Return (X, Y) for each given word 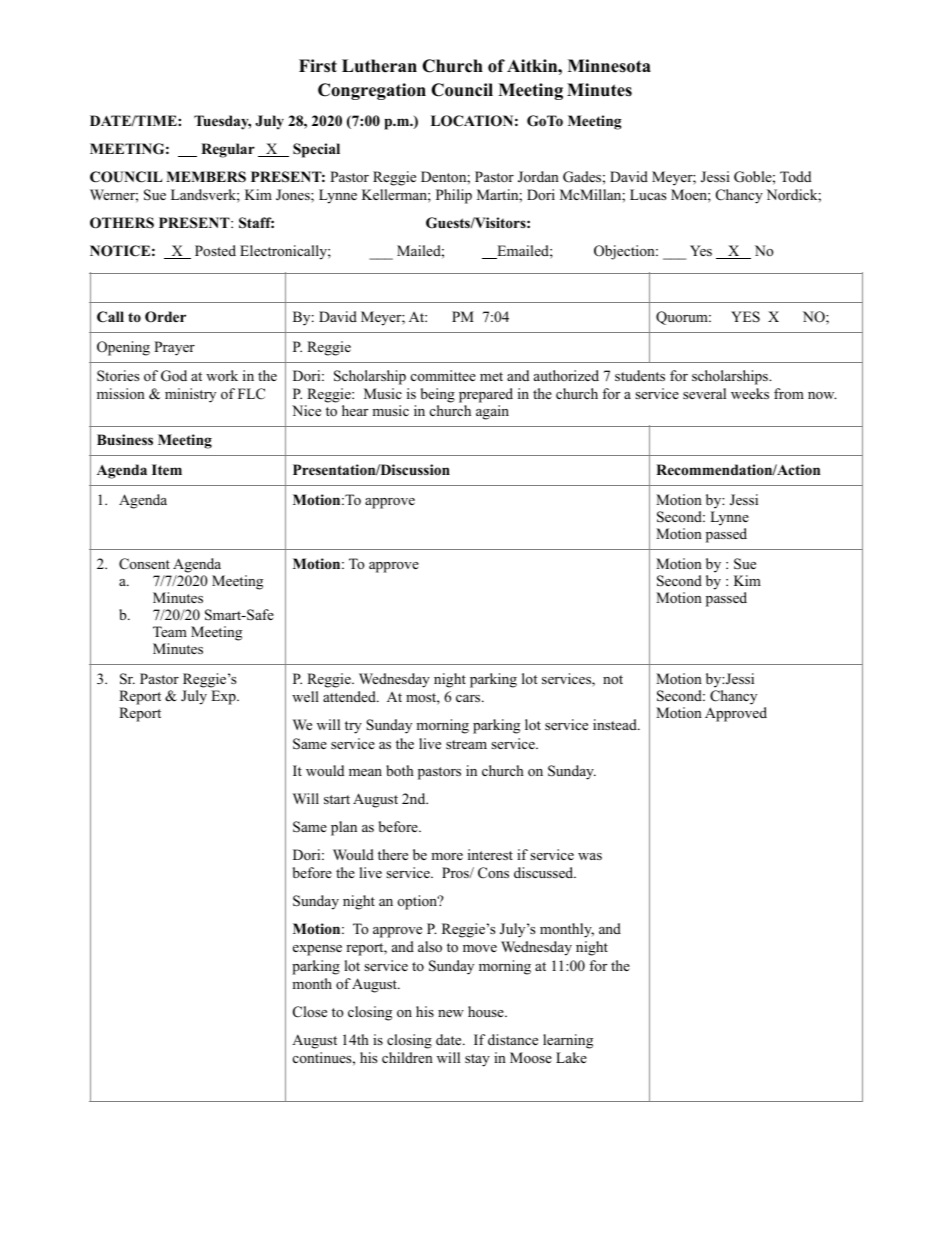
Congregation (372, 91)
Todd (795, 176)
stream (466, 744)
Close (310, 1012)
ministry (190, 395)
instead (616, 724)
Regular (228, 150)
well (305, 696)
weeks (750, 393)
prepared (486, 395)
